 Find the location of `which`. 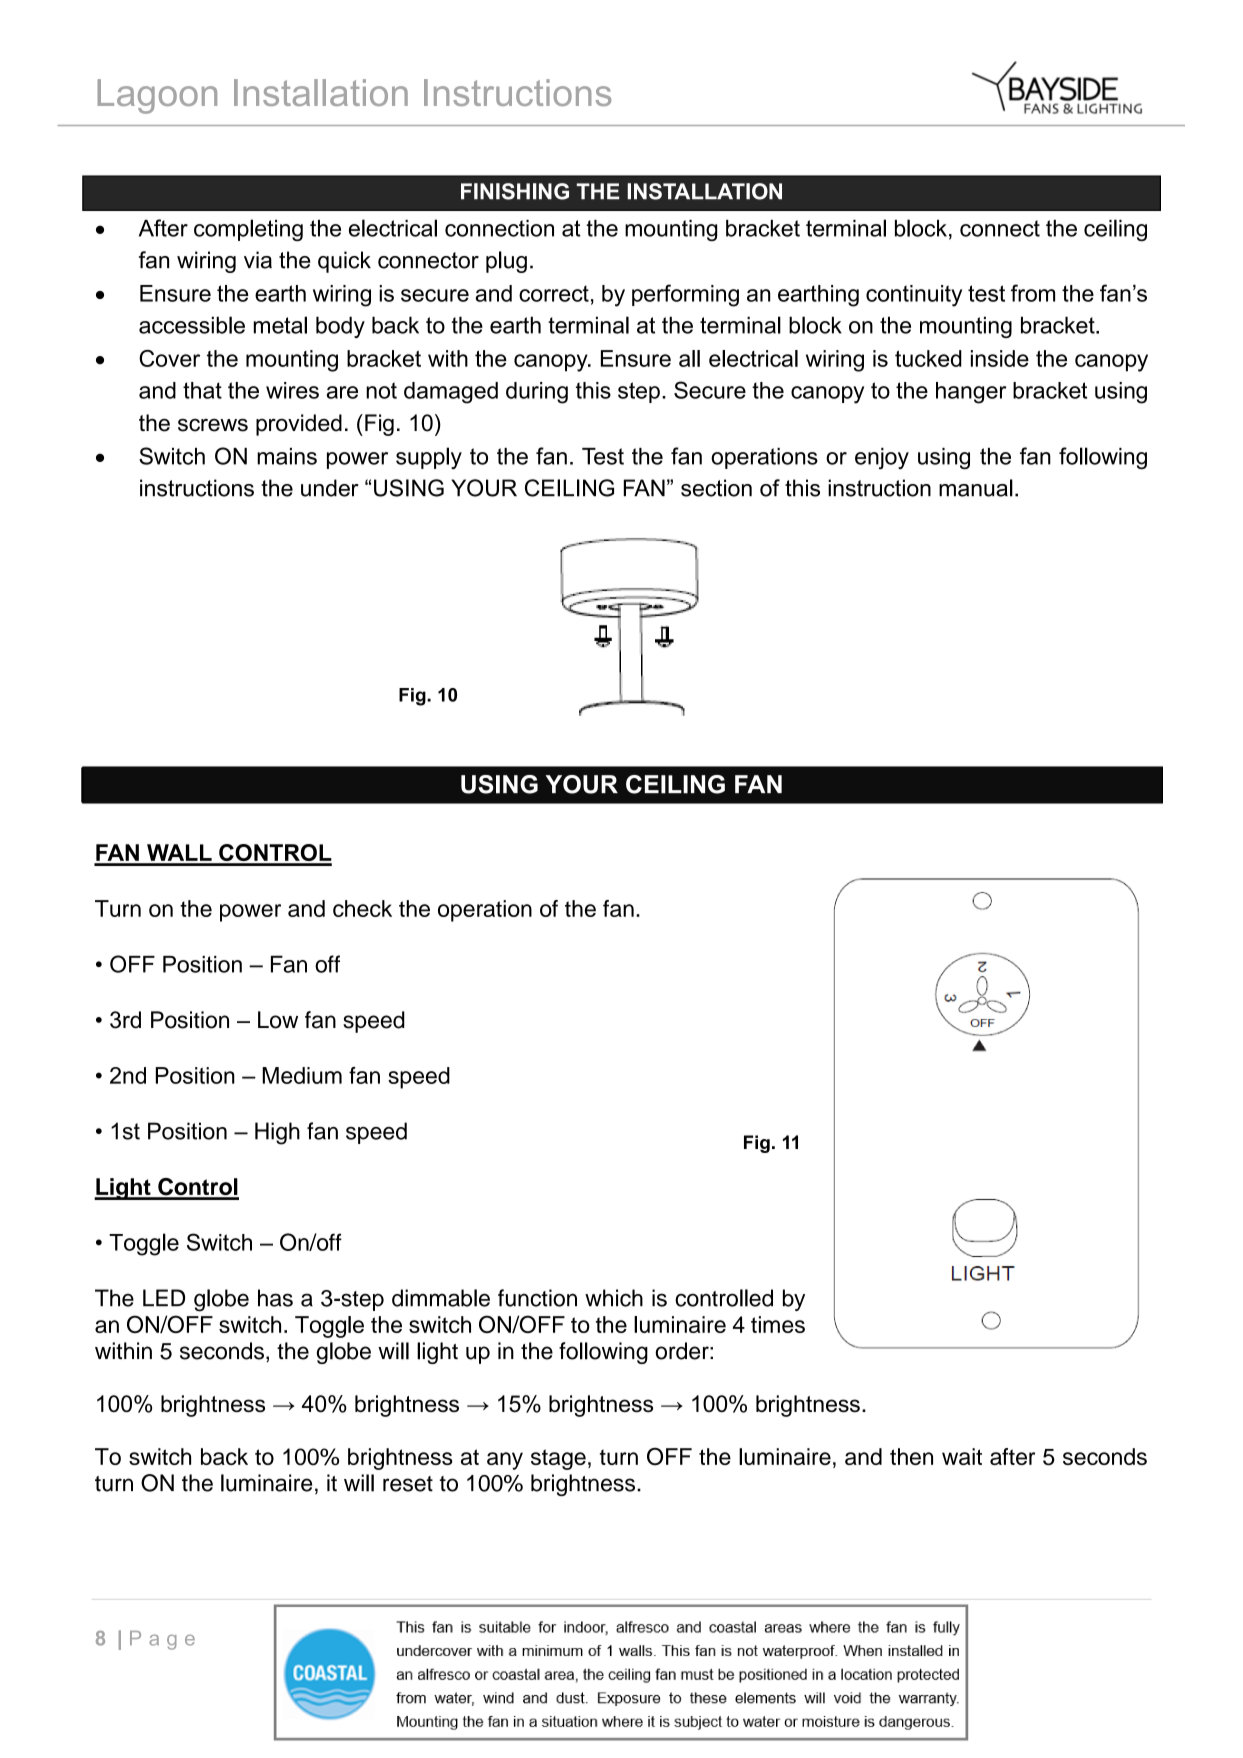

which is located at coordinates (614, 1298).
